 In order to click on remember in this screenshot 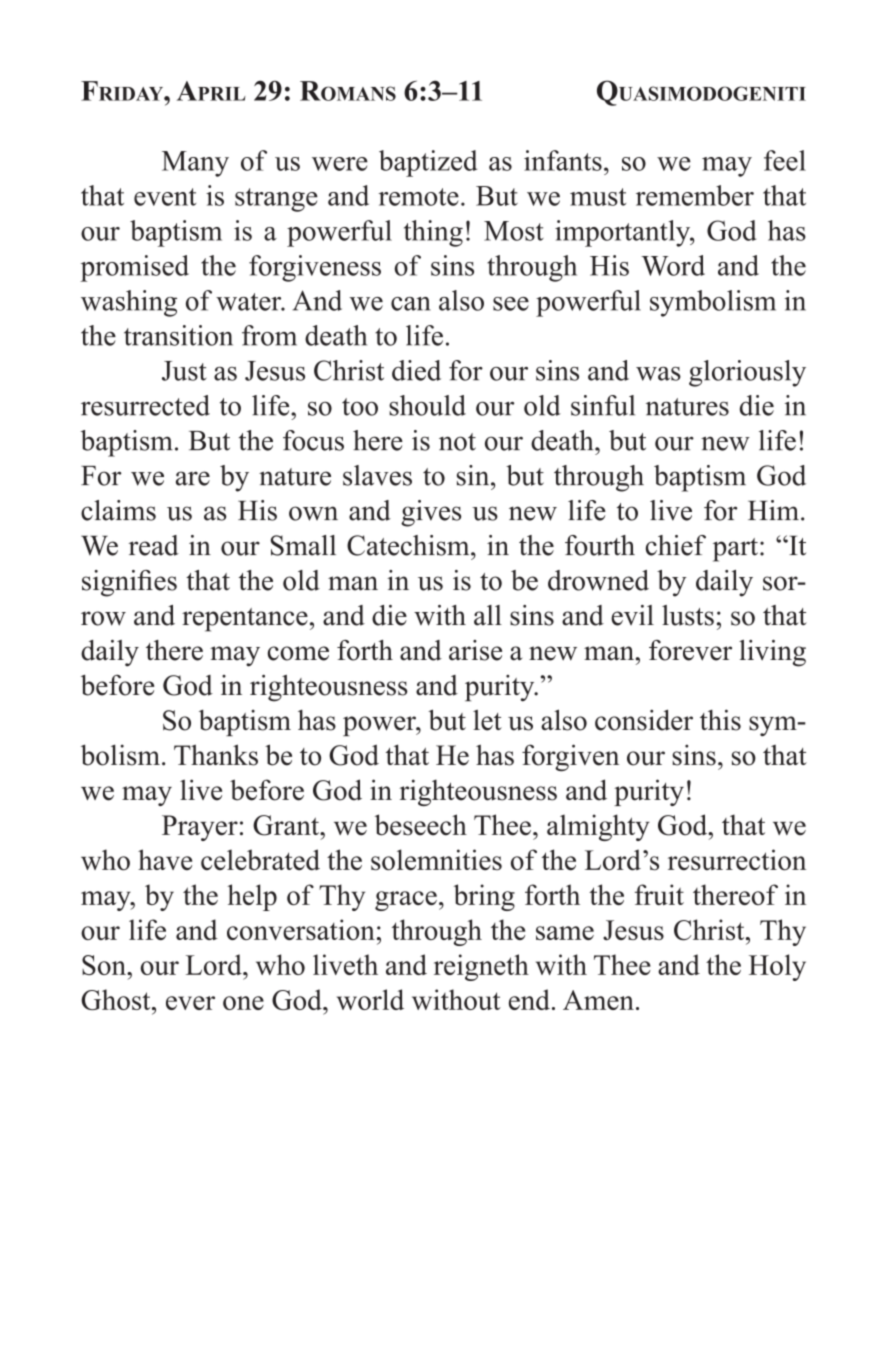, I will do `click(695, 195)`.
